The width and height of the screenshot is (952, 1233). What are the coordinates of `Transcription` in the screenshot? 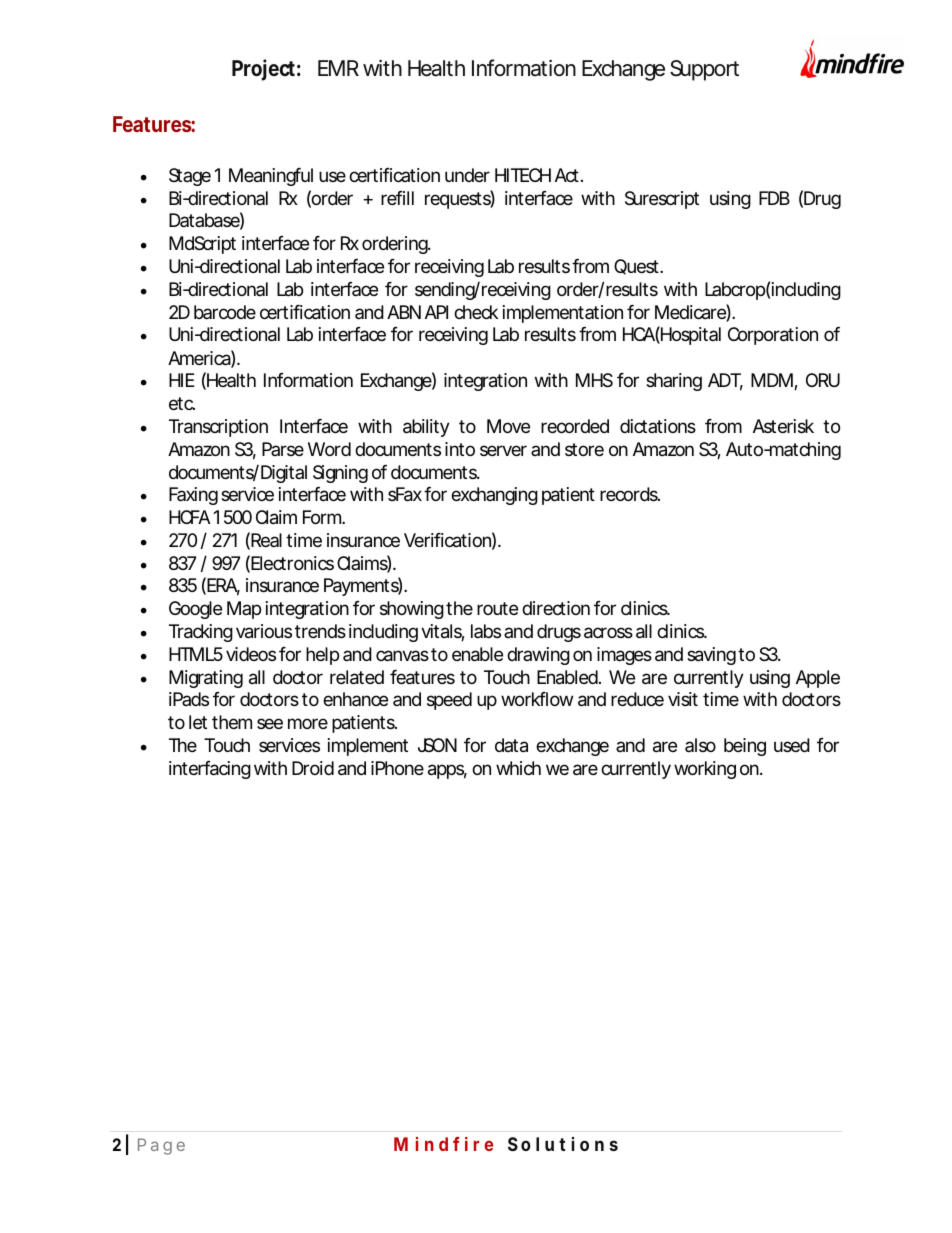 It's located at (218, 428).
